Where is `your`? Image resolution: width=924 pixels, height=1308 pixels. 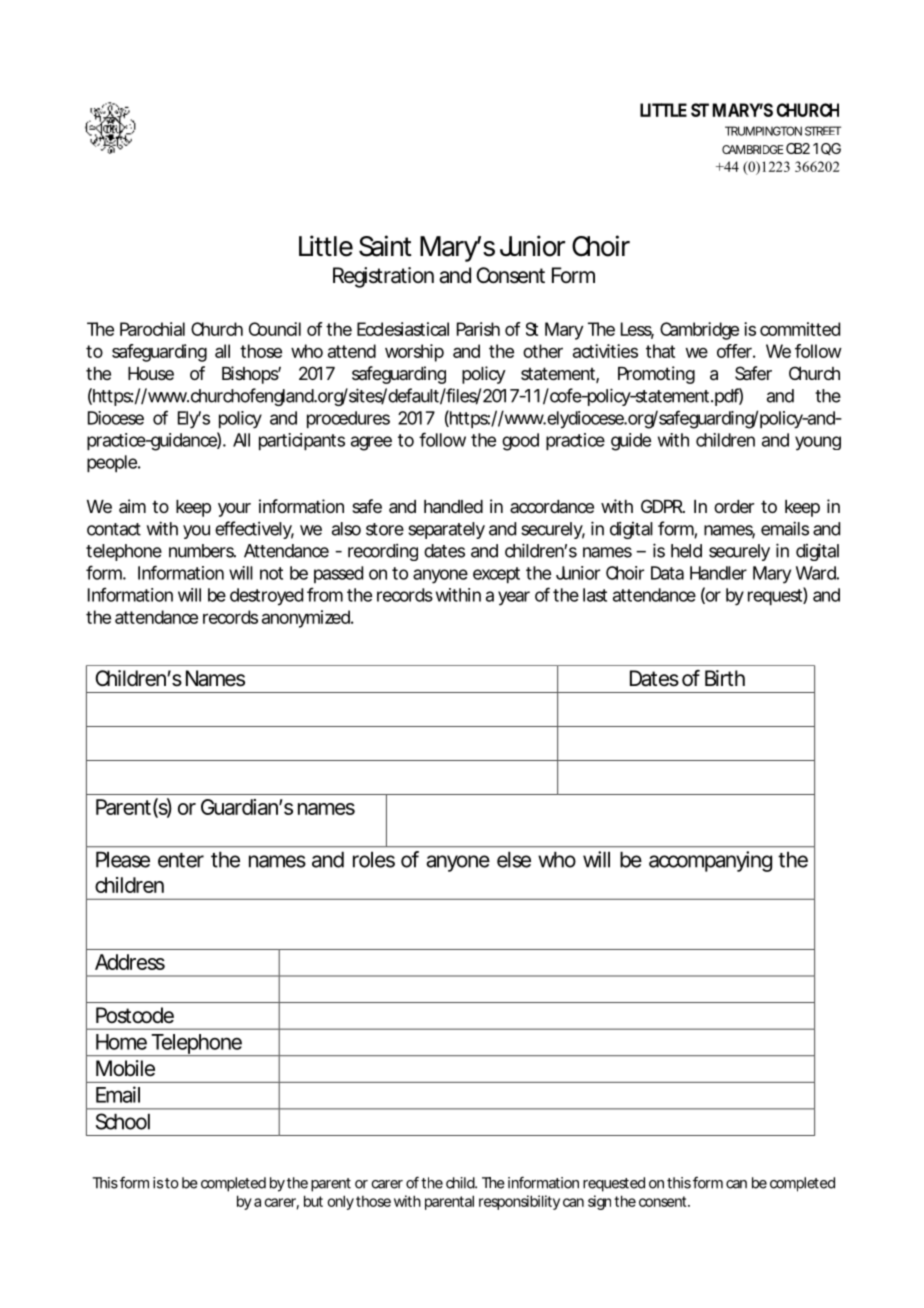 your is located at coordinates (234, 510).
